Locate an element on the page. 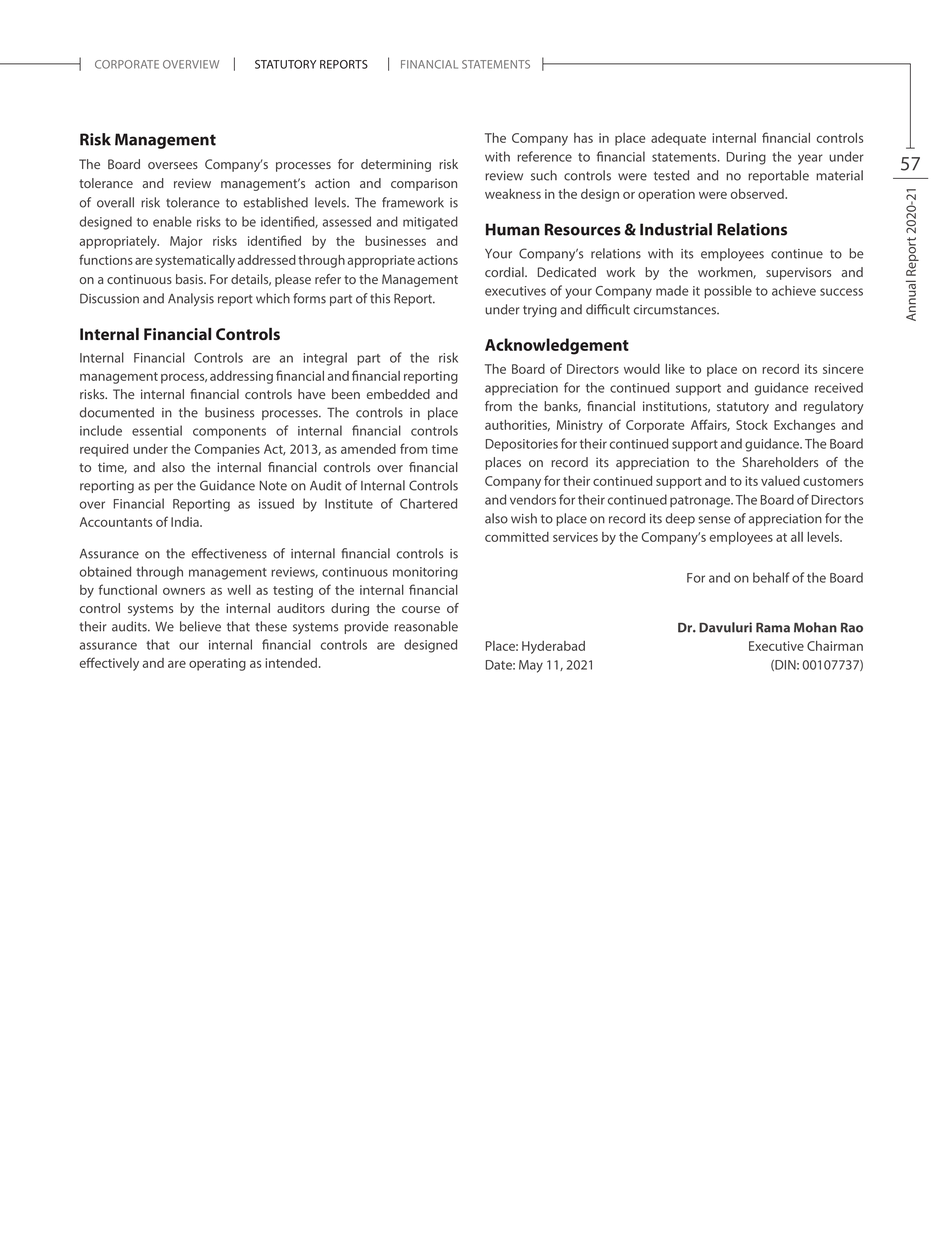  Rama is located at coordinates (773, 628).
